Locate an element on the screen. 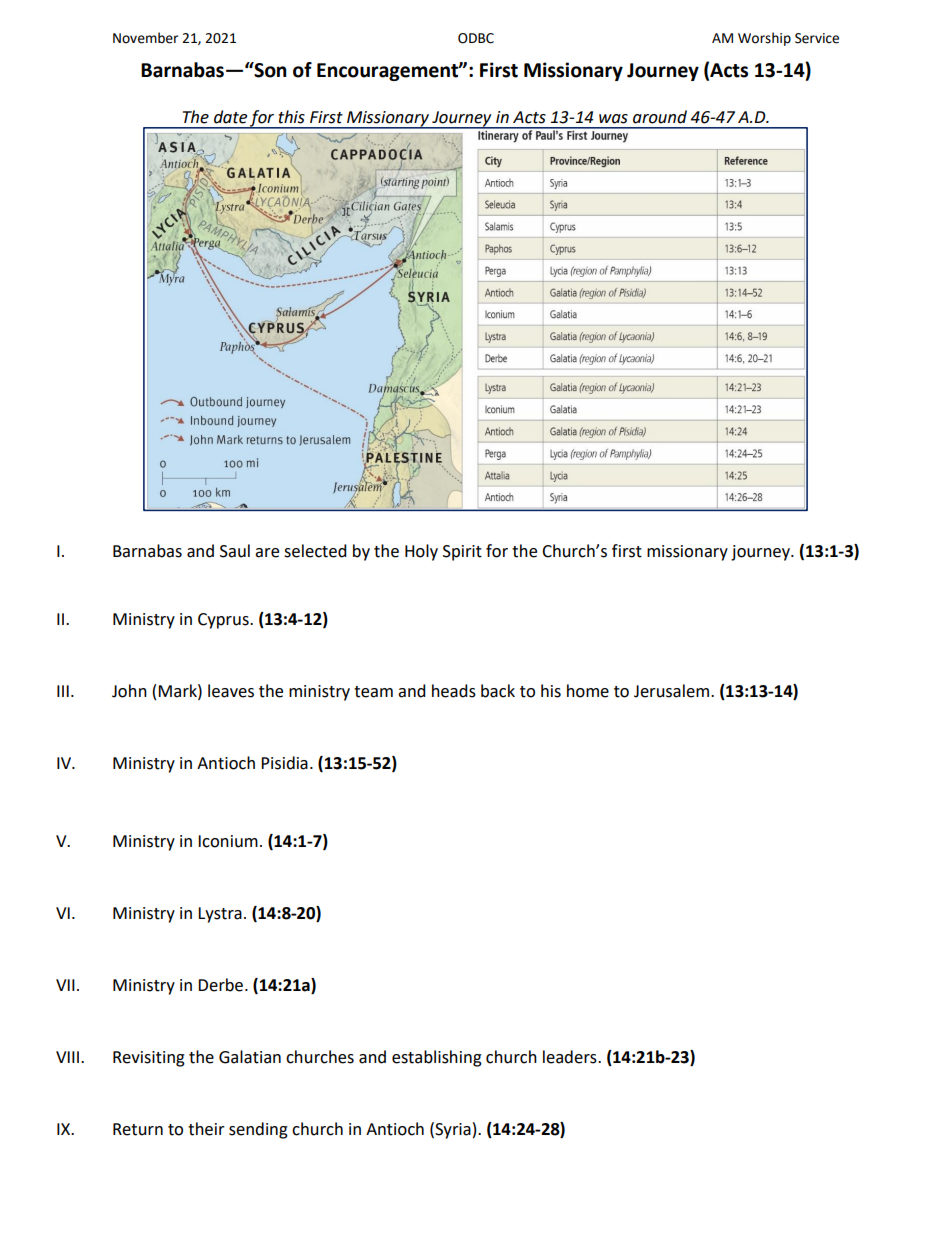 The height and width of the screenshot is (1233, 952). November is located at coordinates (145, 38).
